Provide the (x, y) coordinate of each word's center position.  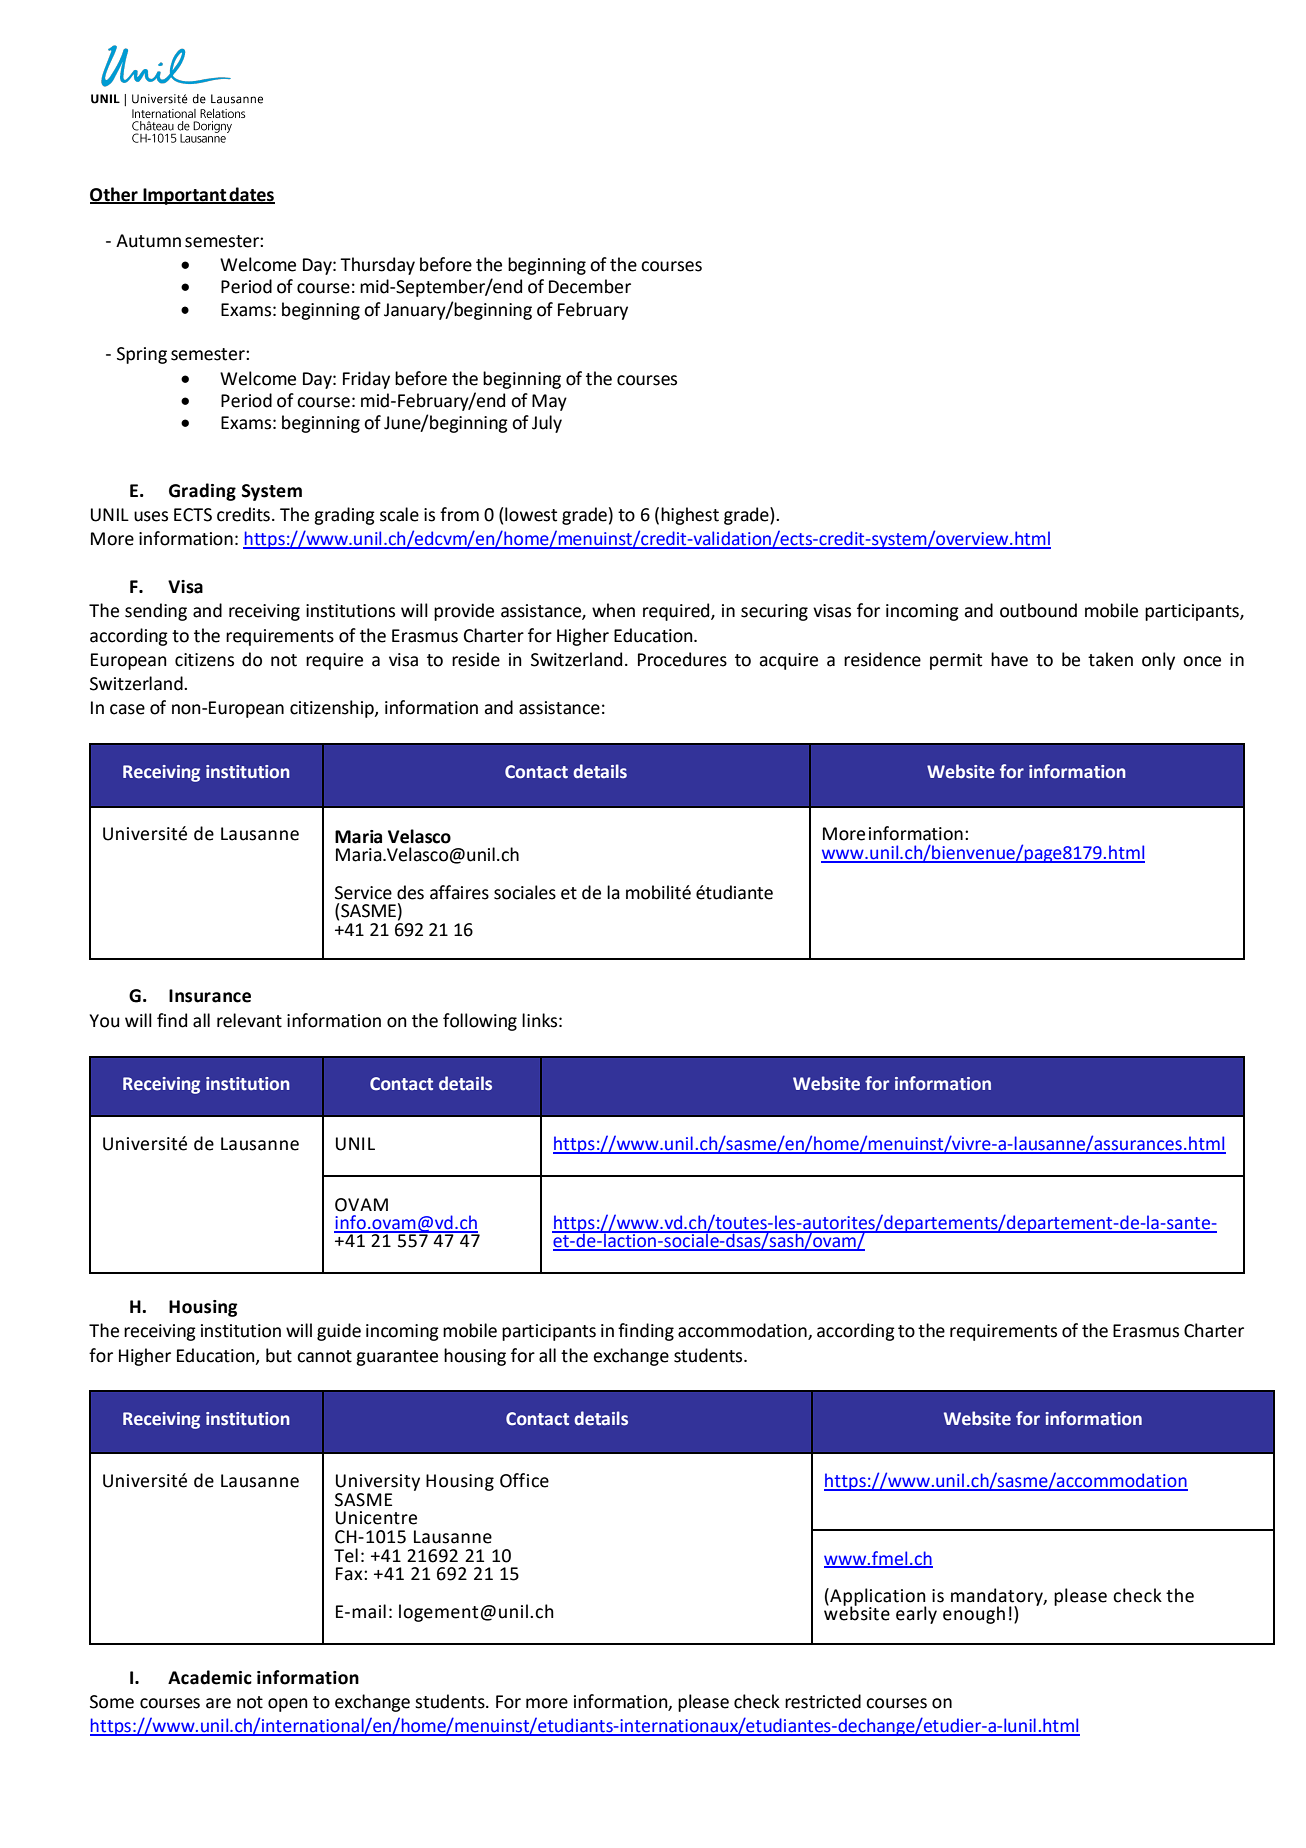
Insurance (210, 996)
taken (1110, 659)
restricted (823, 1701)
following (480, 1022)
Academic (210, 1677)
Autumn (148, 241)
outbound (1038, 610)
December (590, 286)
